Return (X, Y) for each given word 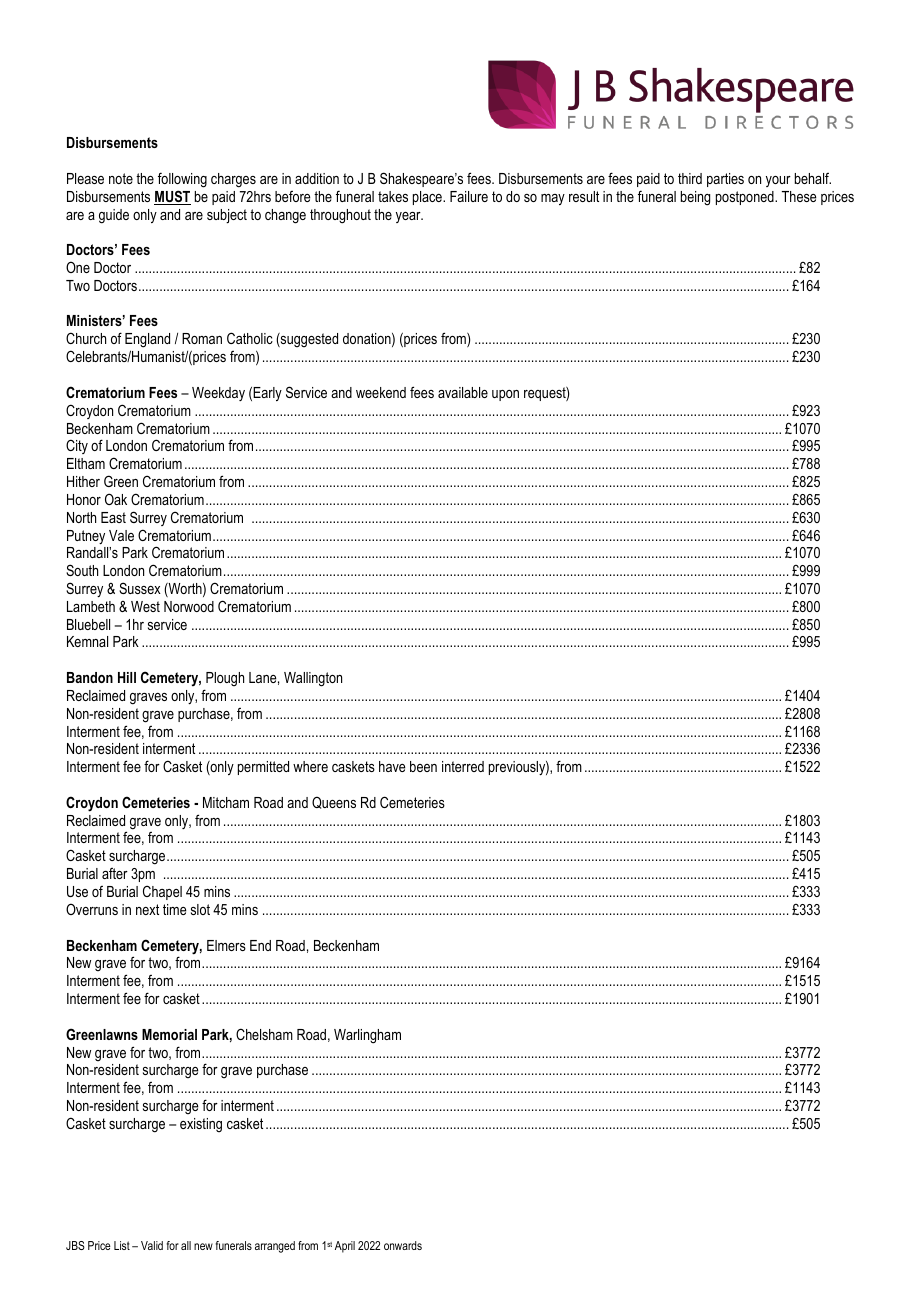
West (145, 606)
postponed (746, 198)
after (115, 873)
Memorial (169, 1034)
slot (200, 909)
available (463, 392)
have (392, 766)
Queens (334, 802)
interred (463, 766)
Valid (152, 1245)
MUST (172, 197)
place (428, 198)
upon (505, 395)
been (423, 766)
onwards (403, 1245)
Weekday (218, 394)
